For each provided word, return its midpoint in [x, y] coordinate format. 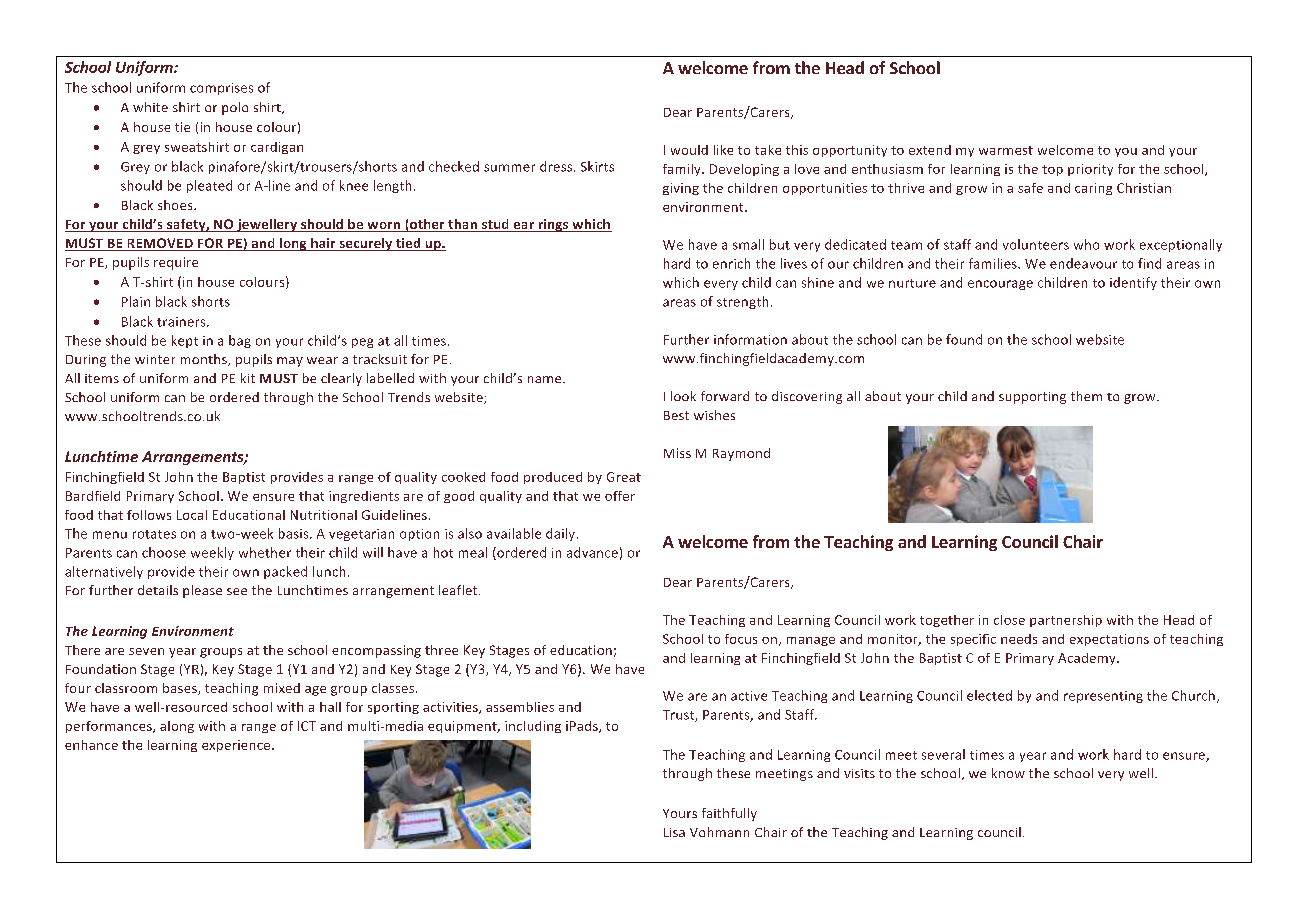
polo [235, 108]
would [689, 150]
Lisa [674, 832]
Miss [677, 453]
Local [192, 515]
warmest [1006, 150]
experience [237, 746]
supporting [1032, 398]
